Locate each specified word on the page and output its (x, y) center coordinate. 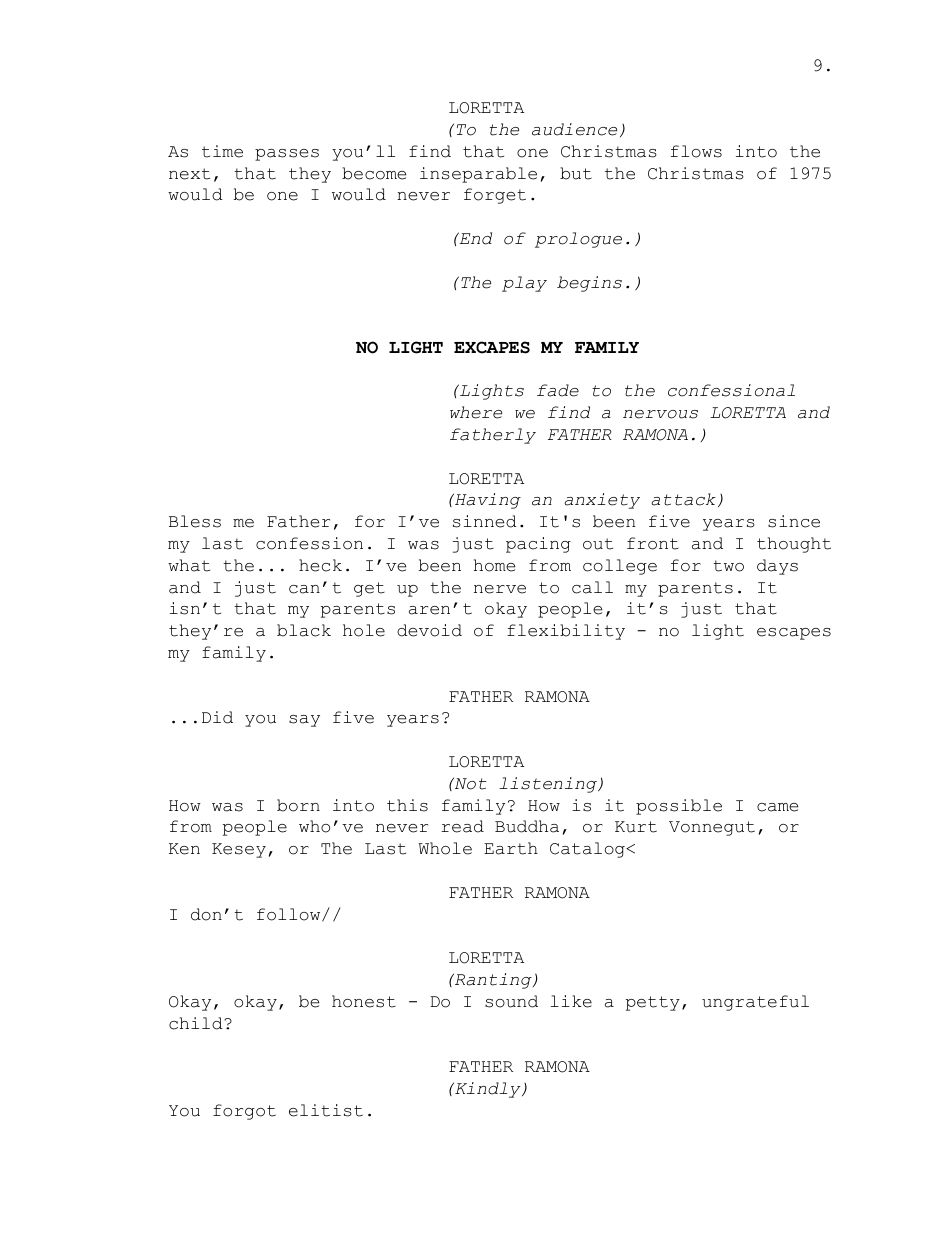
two (728, 566)
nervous (660, 414)
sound (511, 1001)
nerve (500, 589)
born (298, 805)
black (304, 630)
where (476, 412)
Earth (511, 848)
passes (287, 155)
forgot (244, 1112)
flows (696, 151)
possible (679, 807)
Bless (195, 521)
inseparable (478, 175)
